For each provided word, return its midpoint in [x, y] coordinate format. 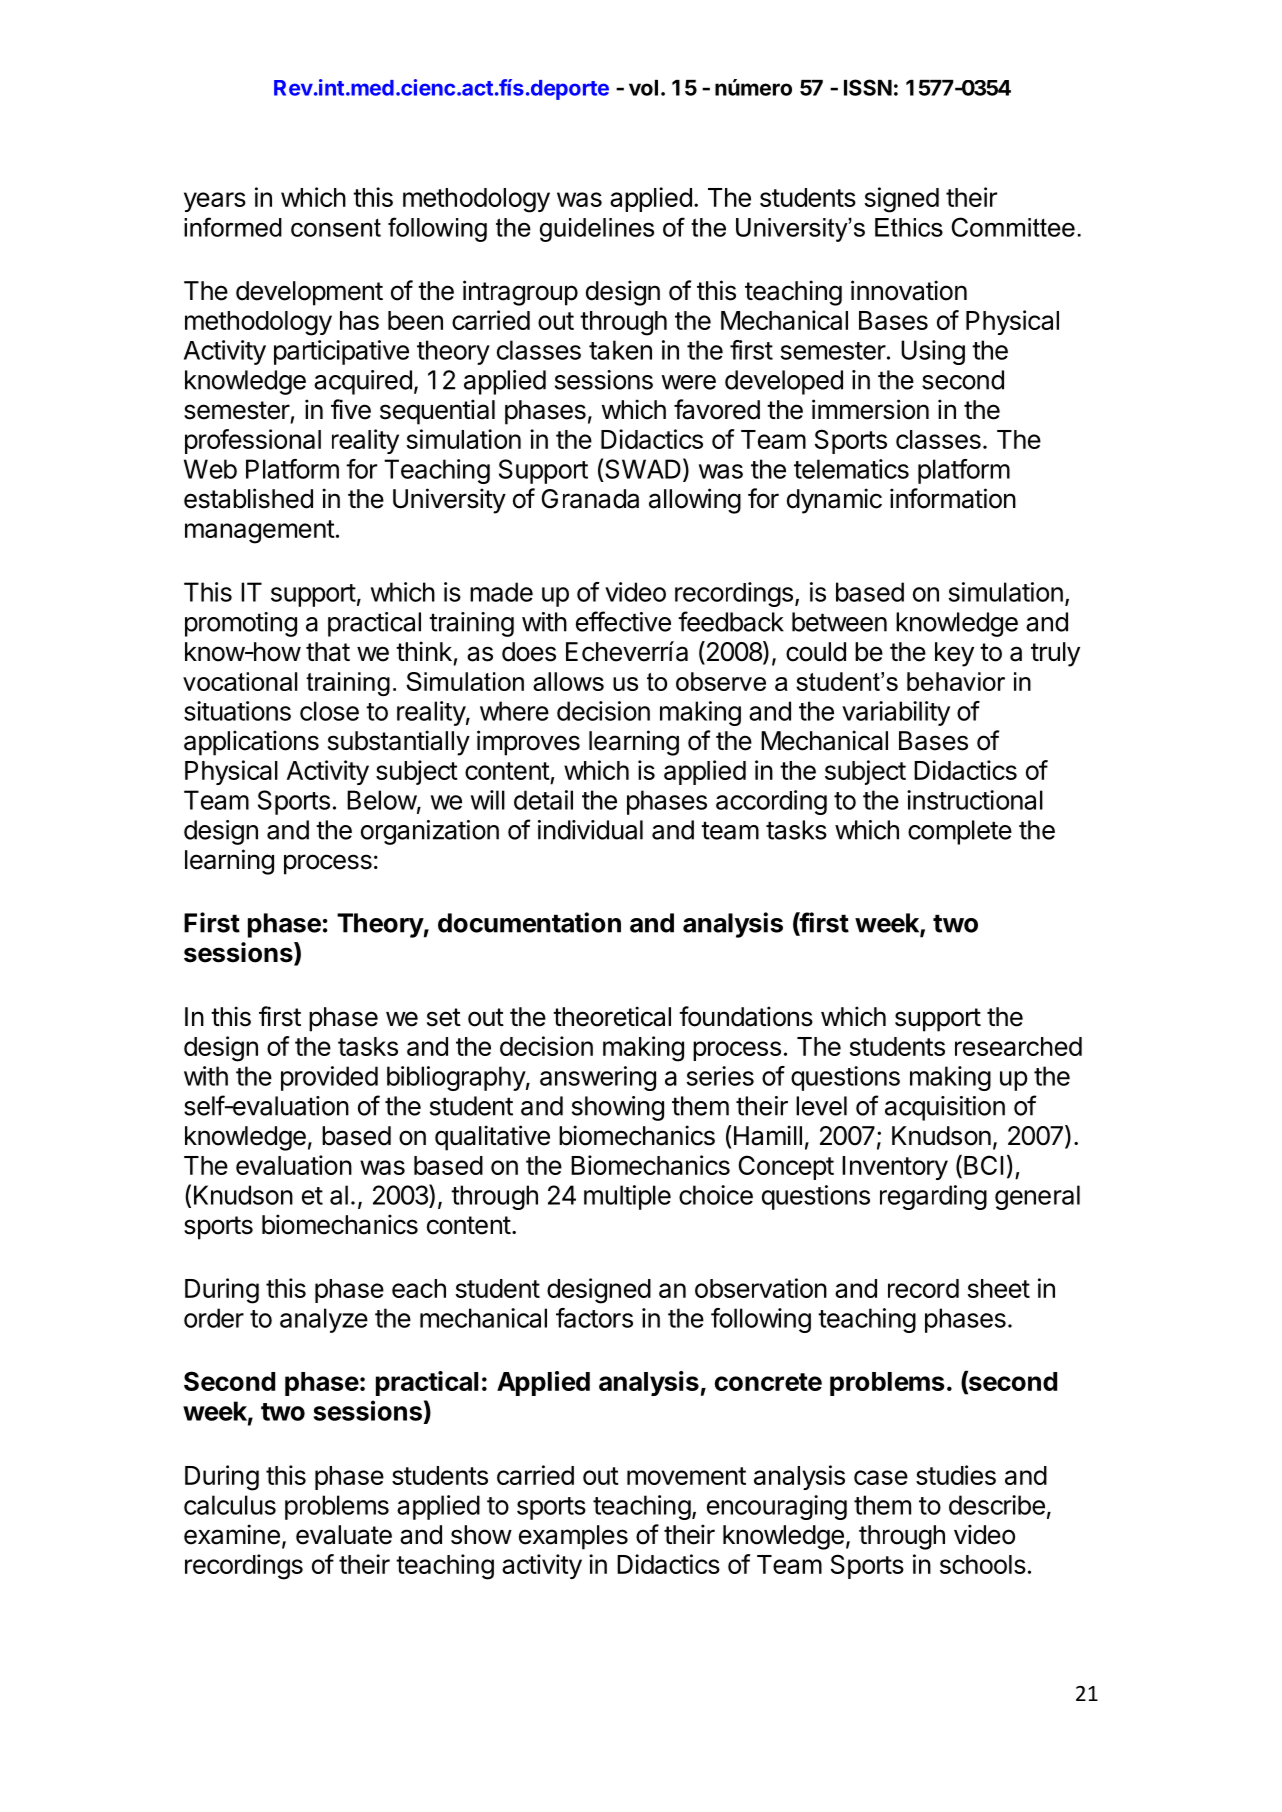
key [954, 654]
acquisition [945, 1108]
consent [336, 227]
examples [573, 1537]
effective [623, 621]
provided [329, 1078]
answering [598, 1078]
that [328, 652]
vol [643, 88]
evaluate [344, 1535]
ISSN [868, 87]
